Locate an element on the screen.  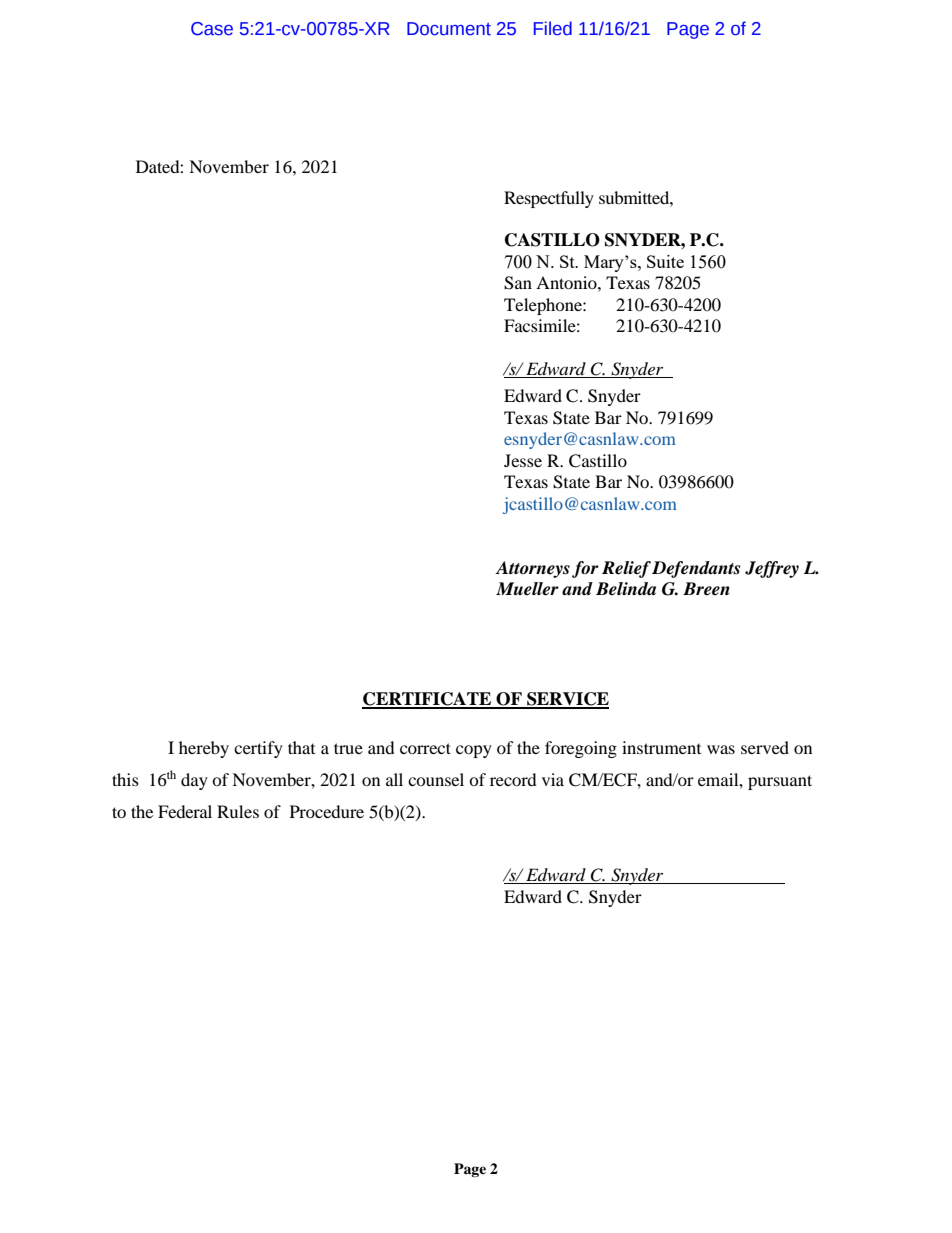
day is located at coordinates (194, 781).
